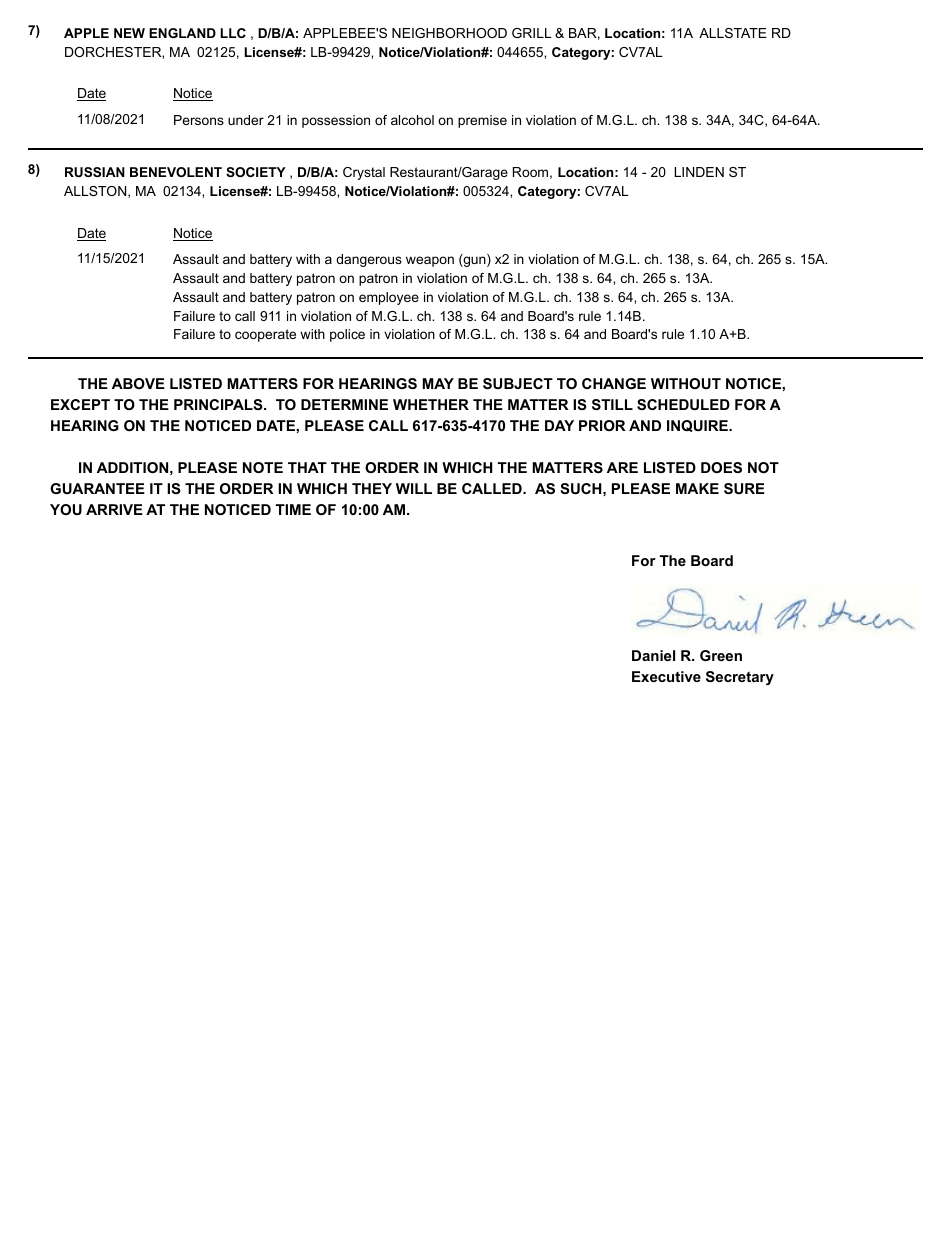 Image resolution: width=952 pixels, height=1233 pixels. I want to click on ARRIVE, so click(114, 509).
